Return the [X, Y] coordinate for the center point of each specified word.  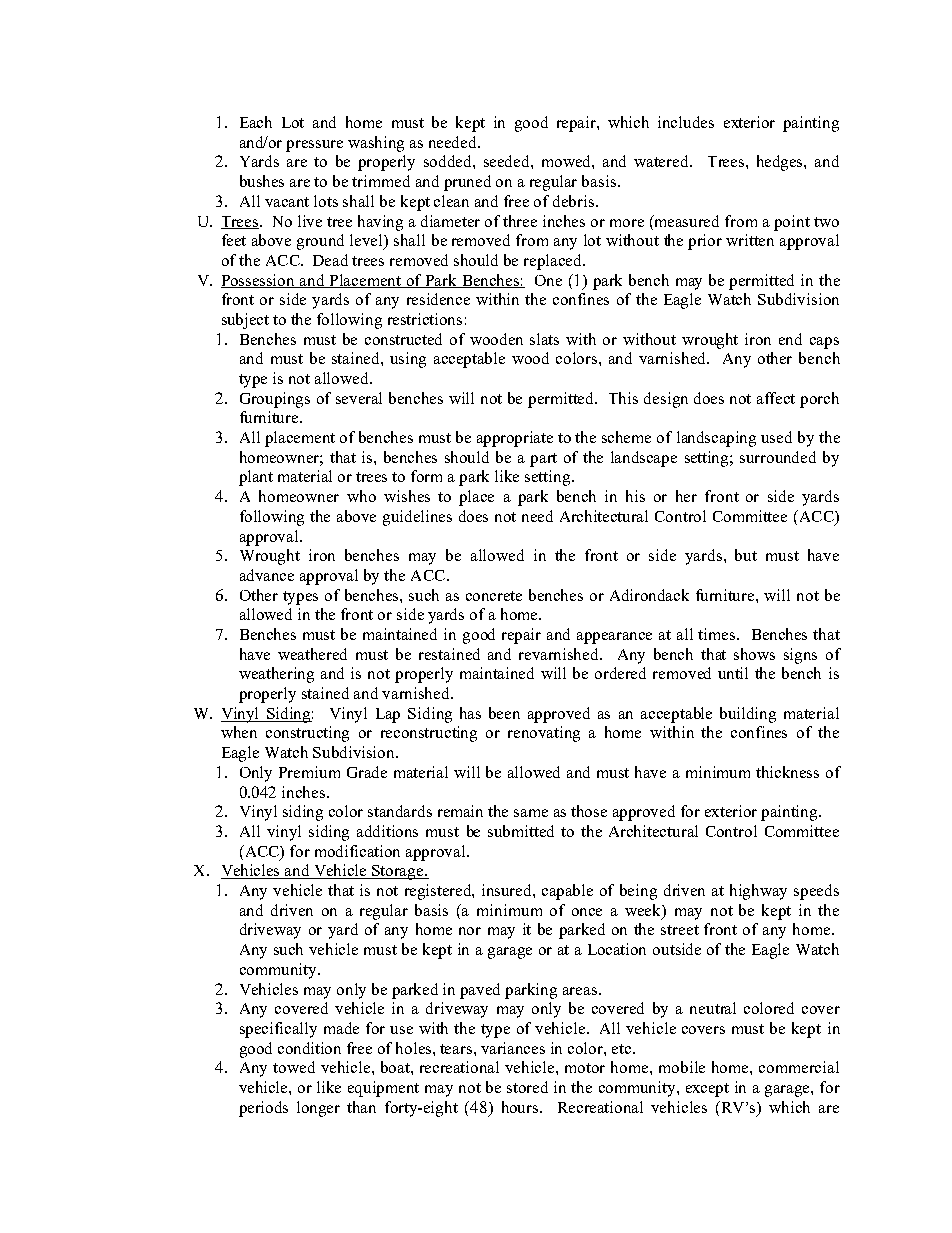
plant [256, 478]
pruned [467, 183]
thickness [787, 772]
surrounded [778, 457]
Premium [309, 772]
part [543, 460]
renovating [544, 734]
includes [686, 122]
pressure [314, 146]
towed [294, 1067]
